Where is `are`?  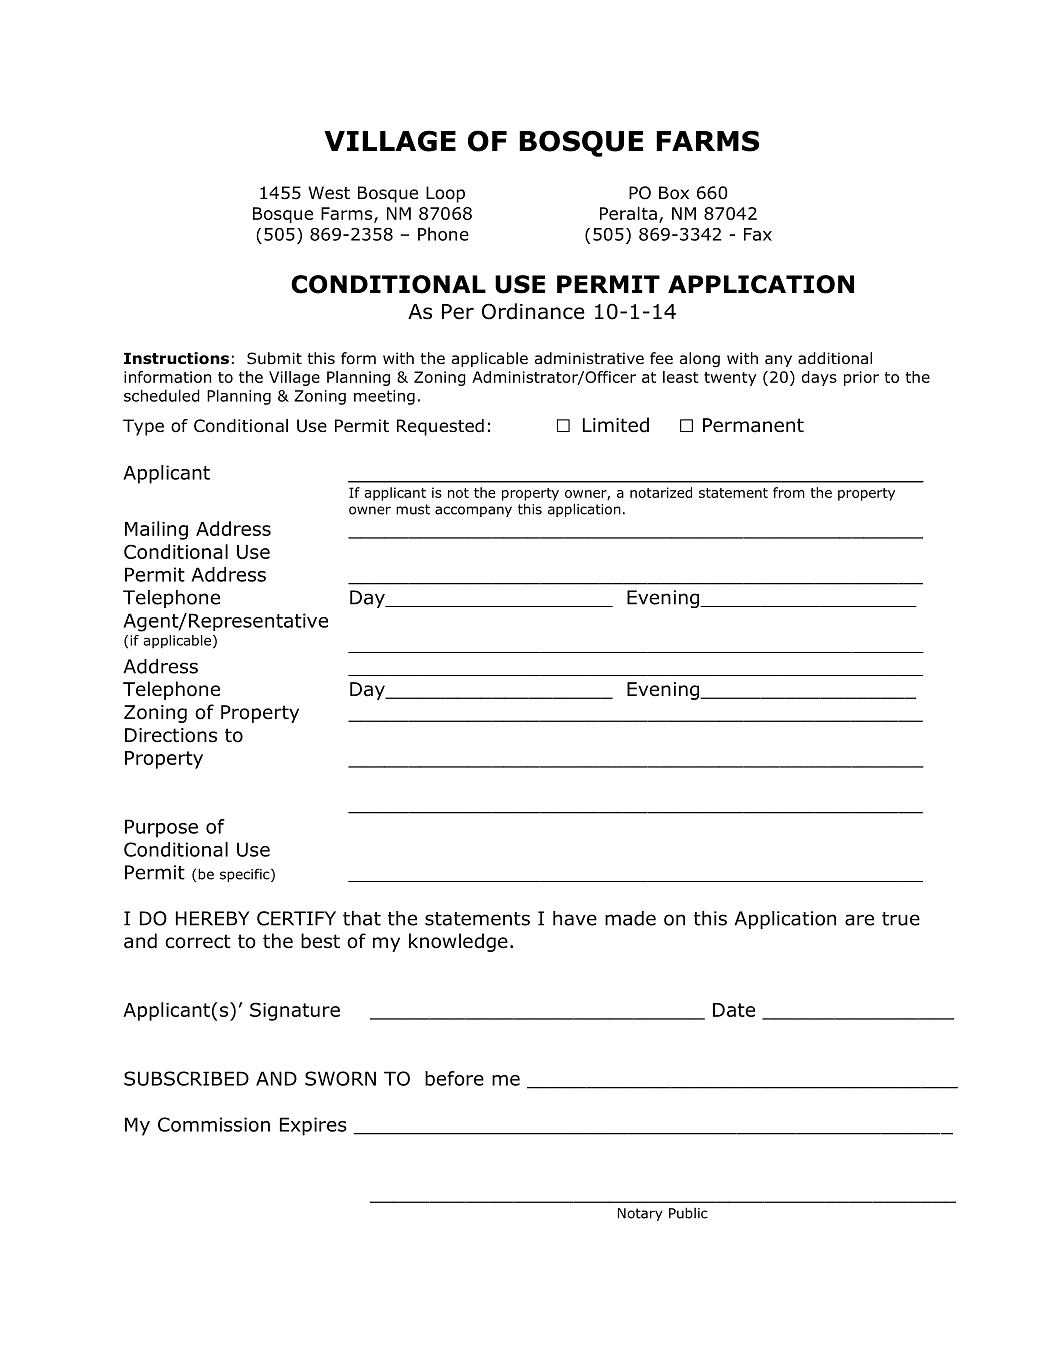 are is located at coordinates (859, 920).
